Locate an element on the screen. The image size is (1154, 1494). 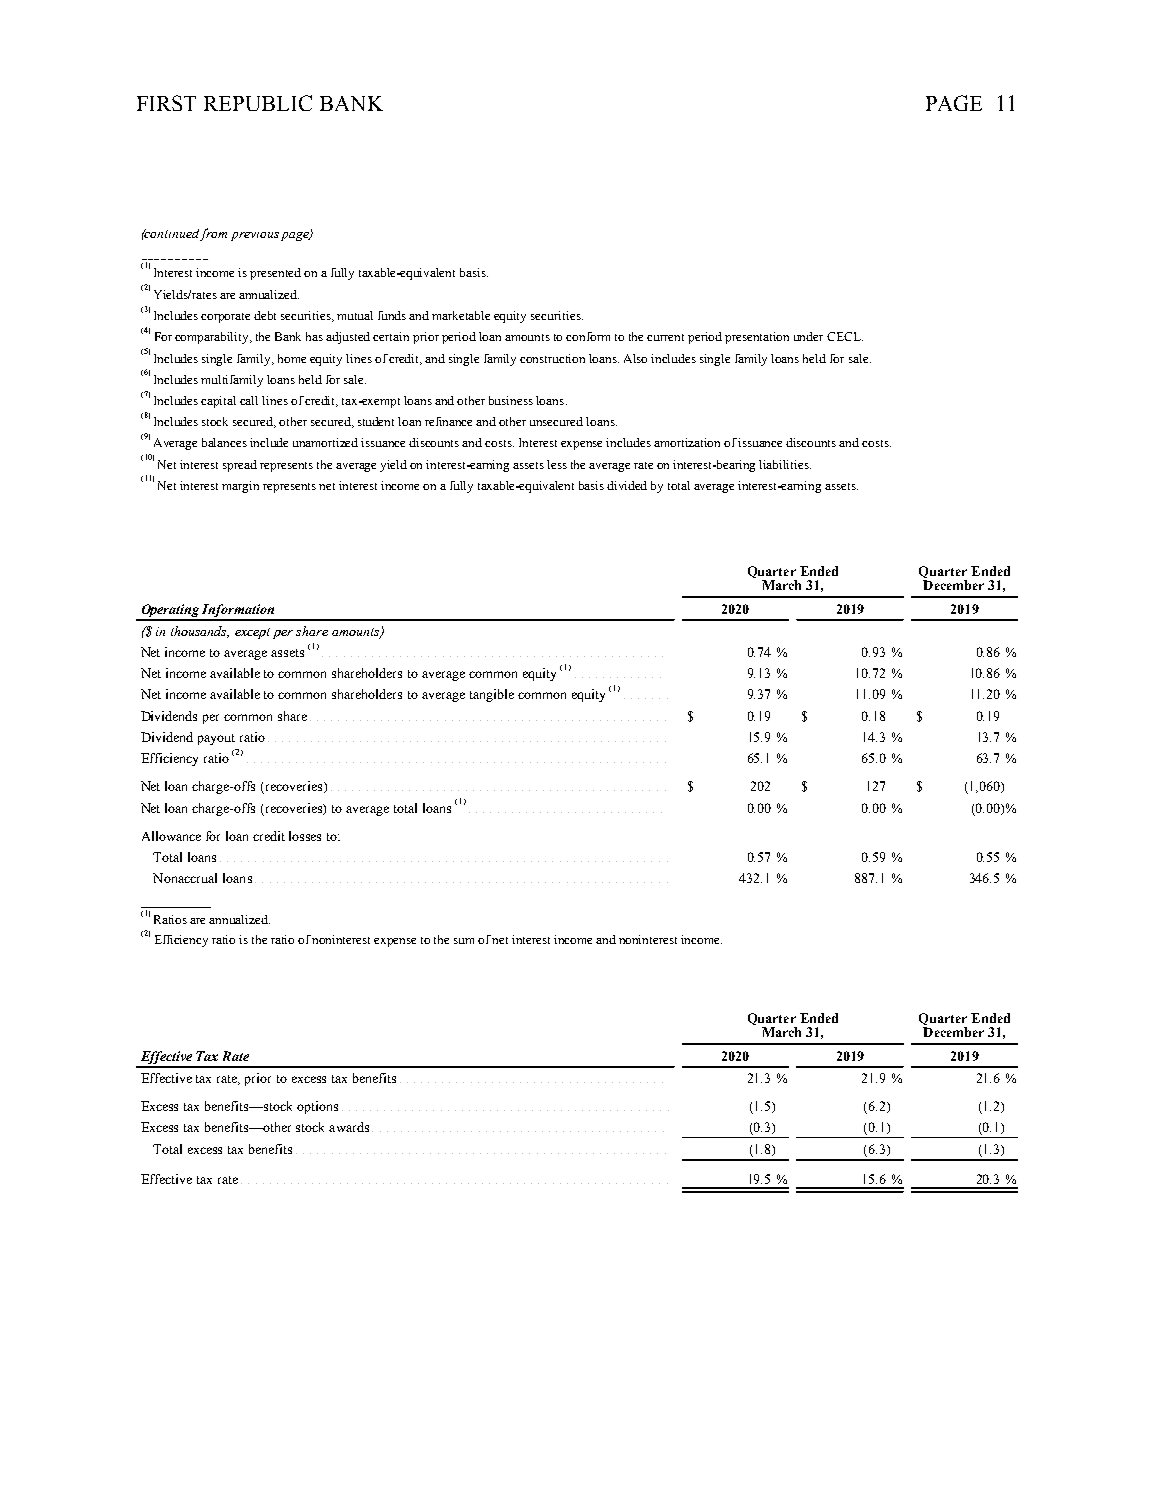
REPUBLIC is located at coordinates (258, 103).
